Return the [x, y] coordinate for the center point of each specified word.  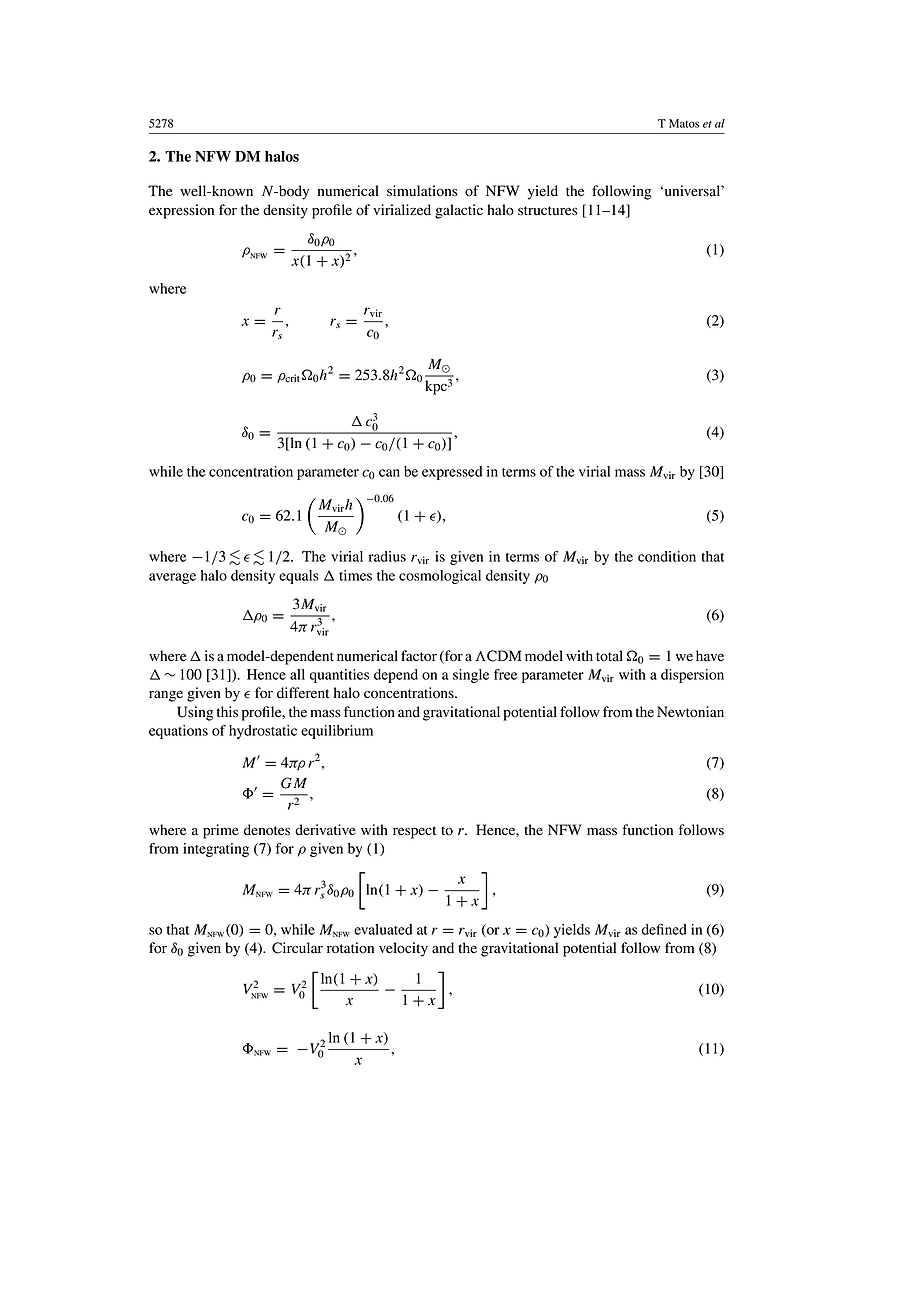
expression [181, 211]
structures [548, 211]
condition [667, 556]
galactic [459, 211]
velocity [403, 949]
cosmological [440, 577]
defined [664, 929]
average [172, 578]
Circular [297, 948]
